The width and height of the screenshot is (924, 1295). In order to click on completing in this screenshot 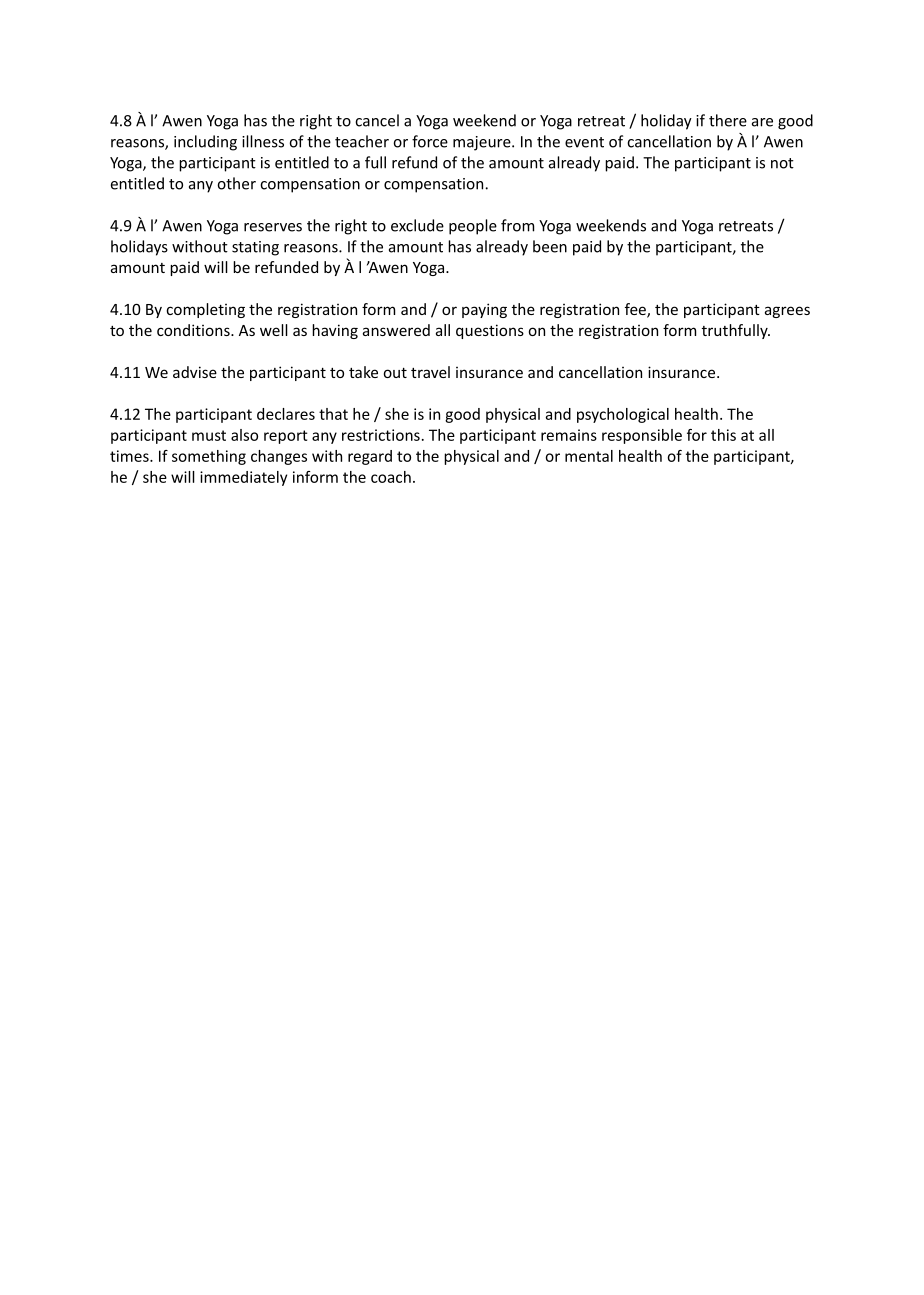, I will do `click(205, 310)`.
